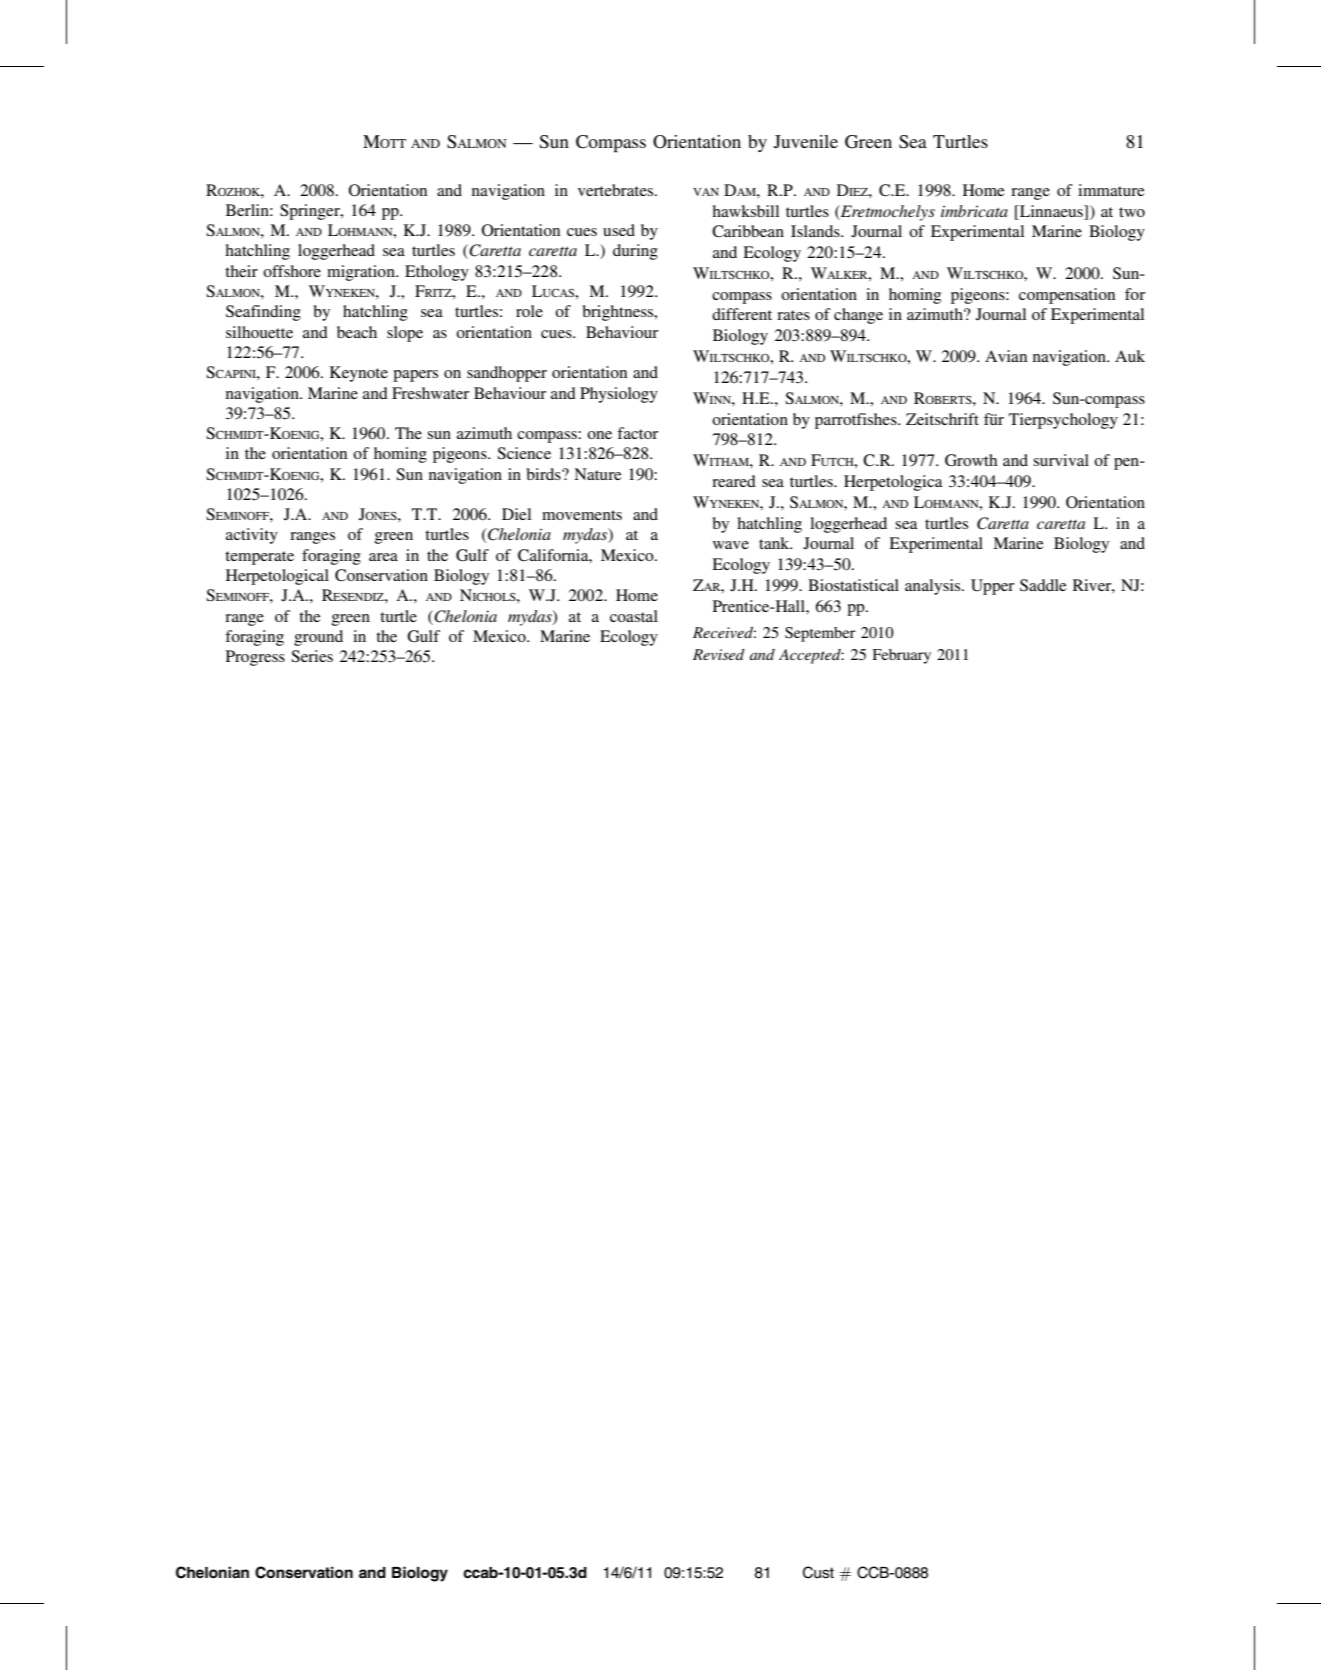 The height and width of the document is (1670, 1321). I want to click on Linnaeus, so click(1051, 211).
